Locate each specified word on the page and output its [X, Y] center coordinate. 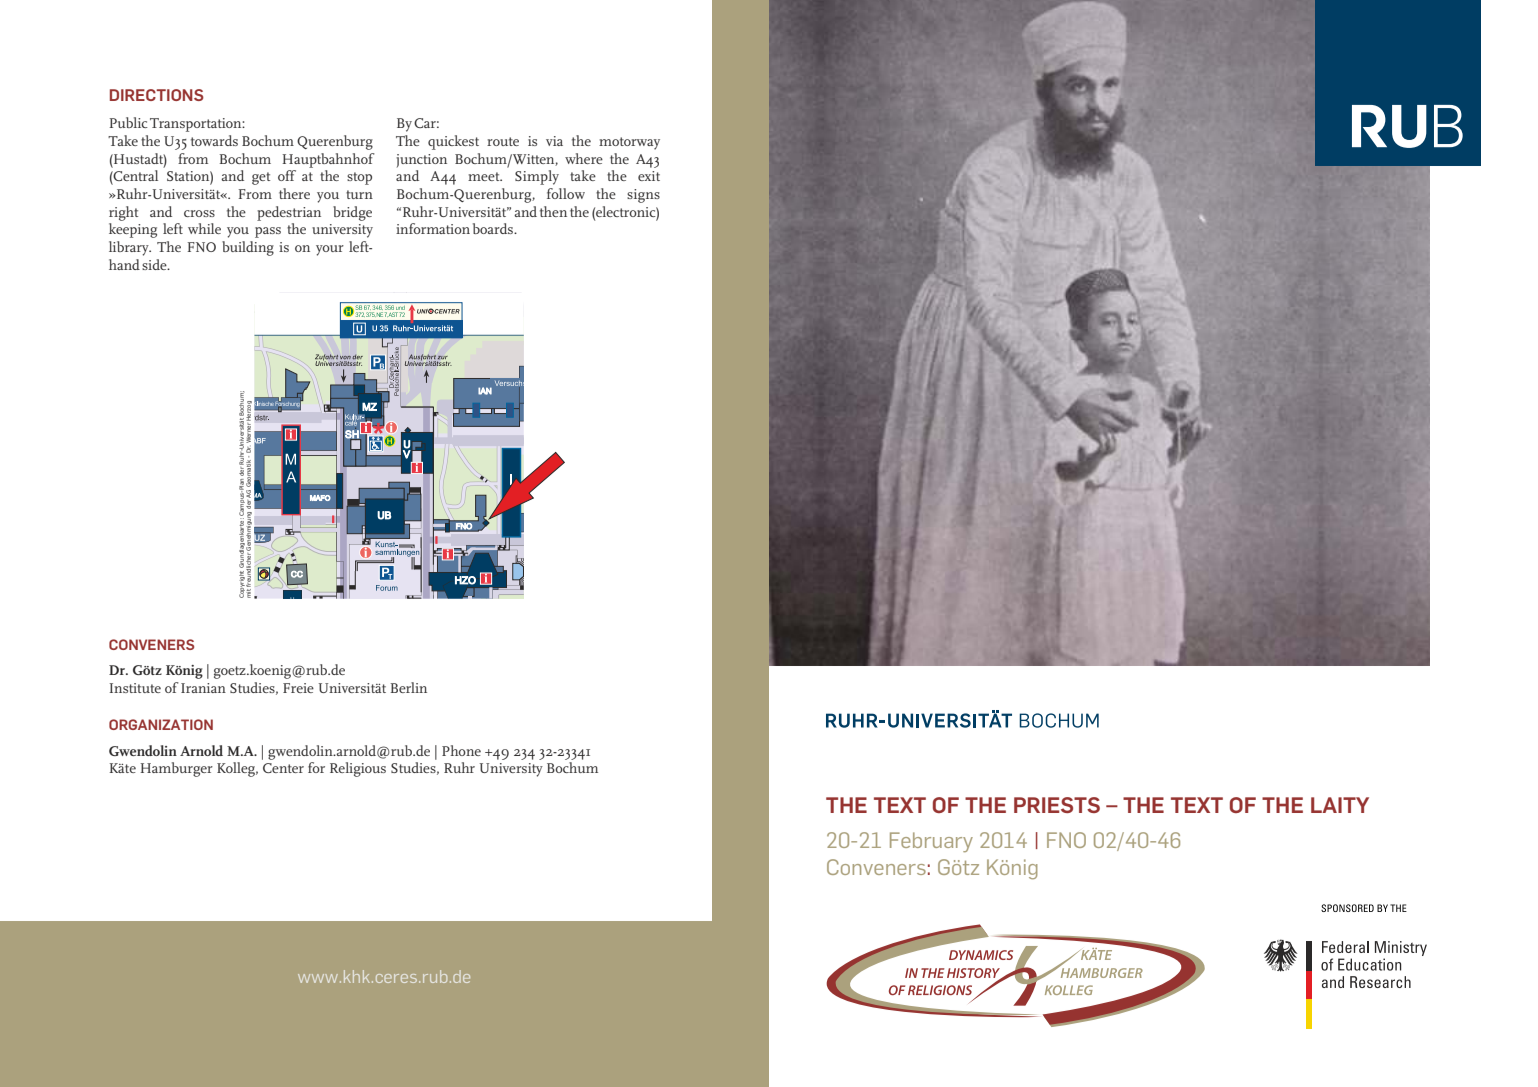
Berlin [409, 687]
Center [283, 768]
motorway [629, 143]
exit [649, 176]
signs [643, 196]
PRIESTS [1057, 805]
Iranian [203, 688]
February [931, 842]
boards [494, 228]
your [330, 250]
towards [214, 140]
